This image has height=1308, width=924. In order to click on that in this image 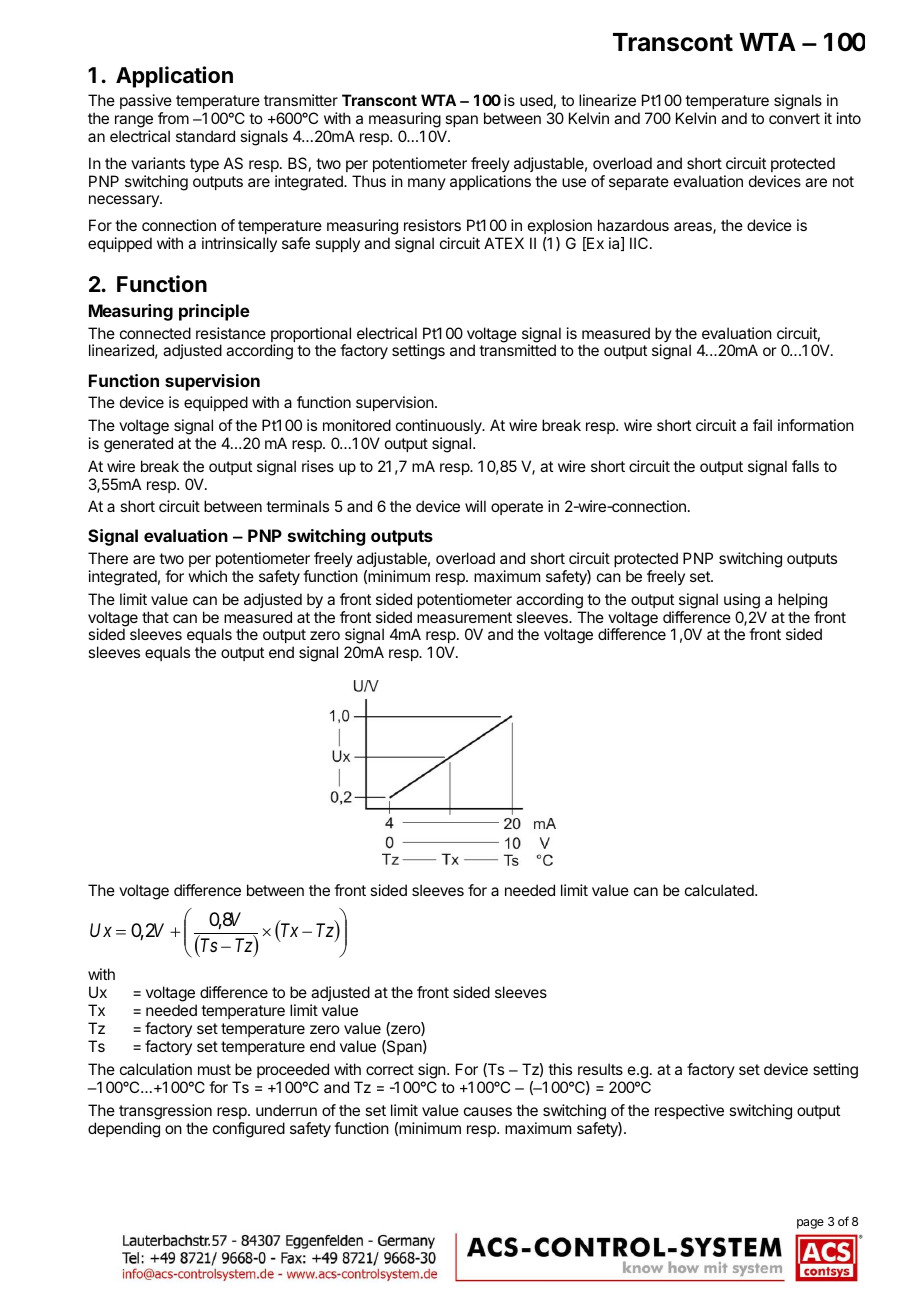, I will do `click(155, 617)`.
